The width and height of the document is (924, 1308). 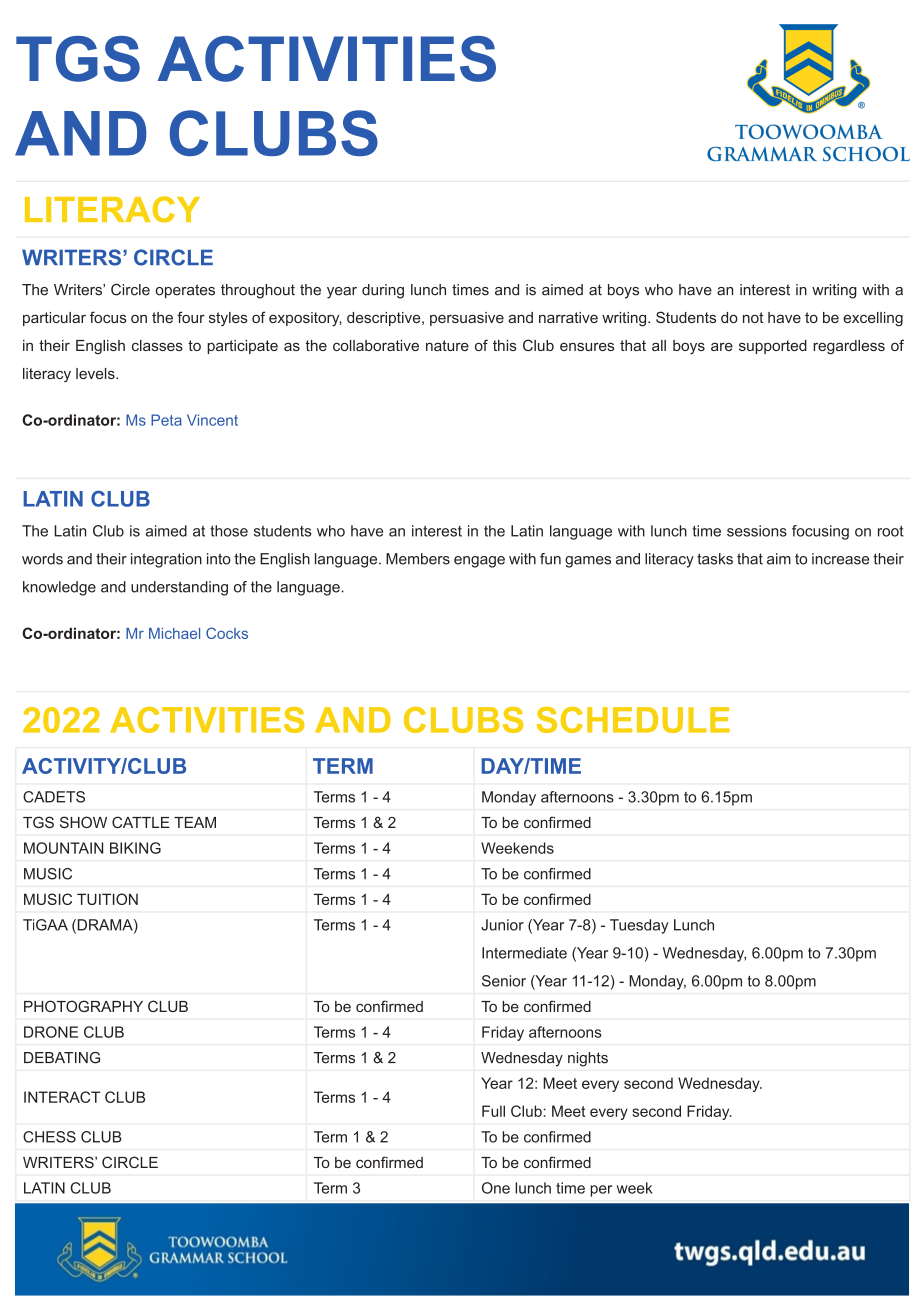 What do you see at coordinates (467, 319) in the document?
I see `persuasive` at bounding box center [467, 319].
